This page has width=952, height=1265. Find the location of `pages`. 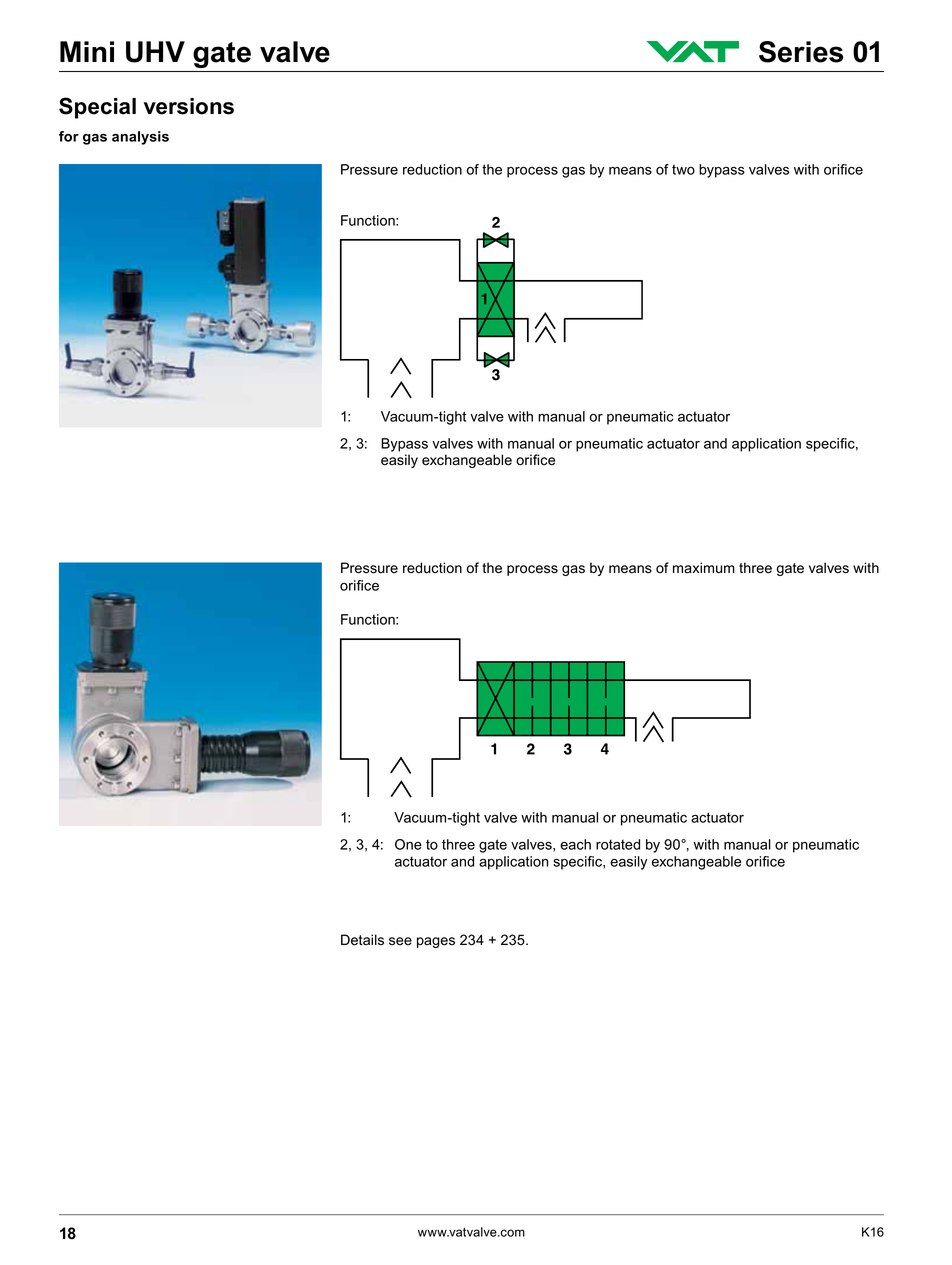

pages is located at coordinates (436, 942).
